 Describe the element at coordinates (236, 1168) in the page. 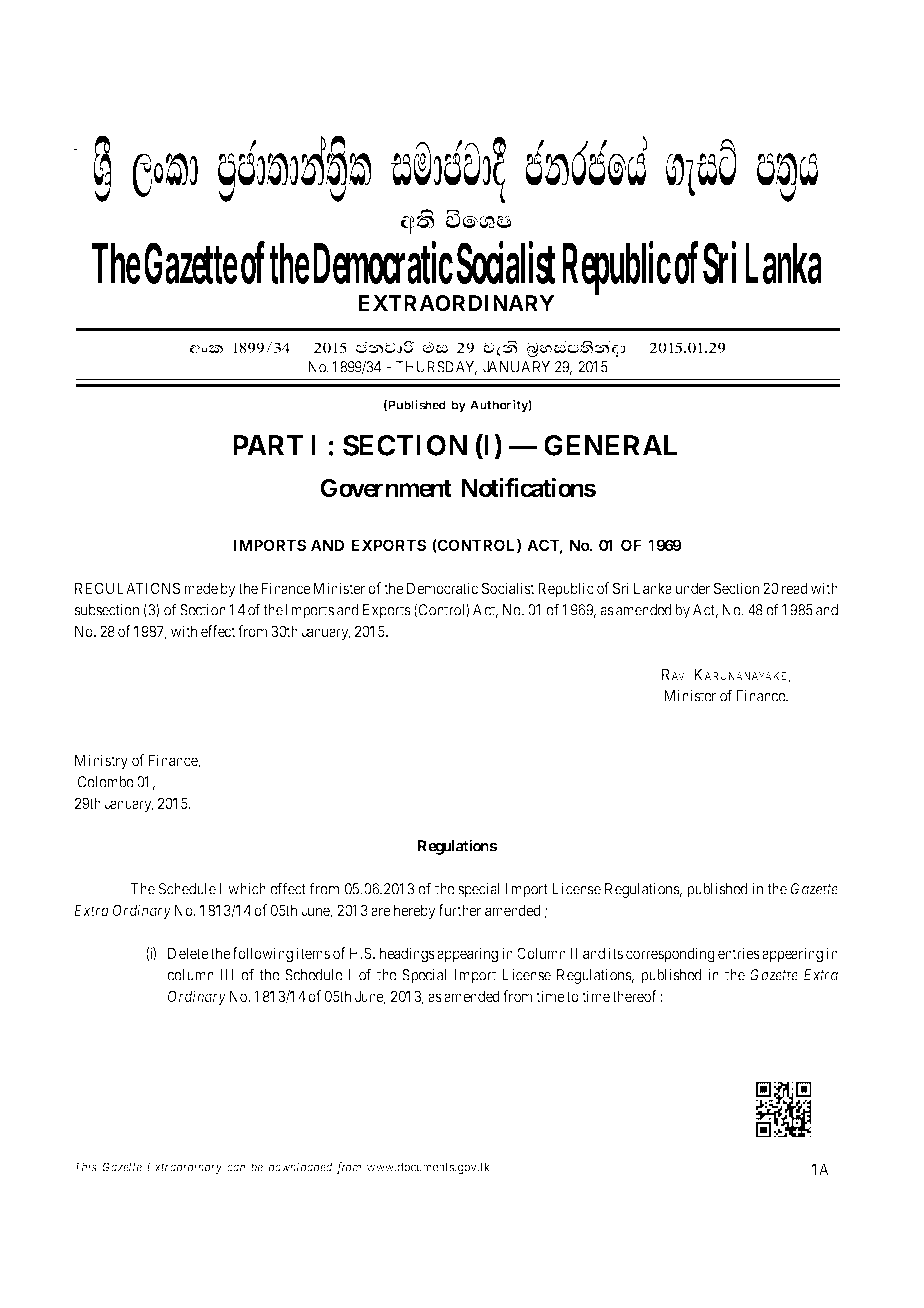

I see `can` at that location.
